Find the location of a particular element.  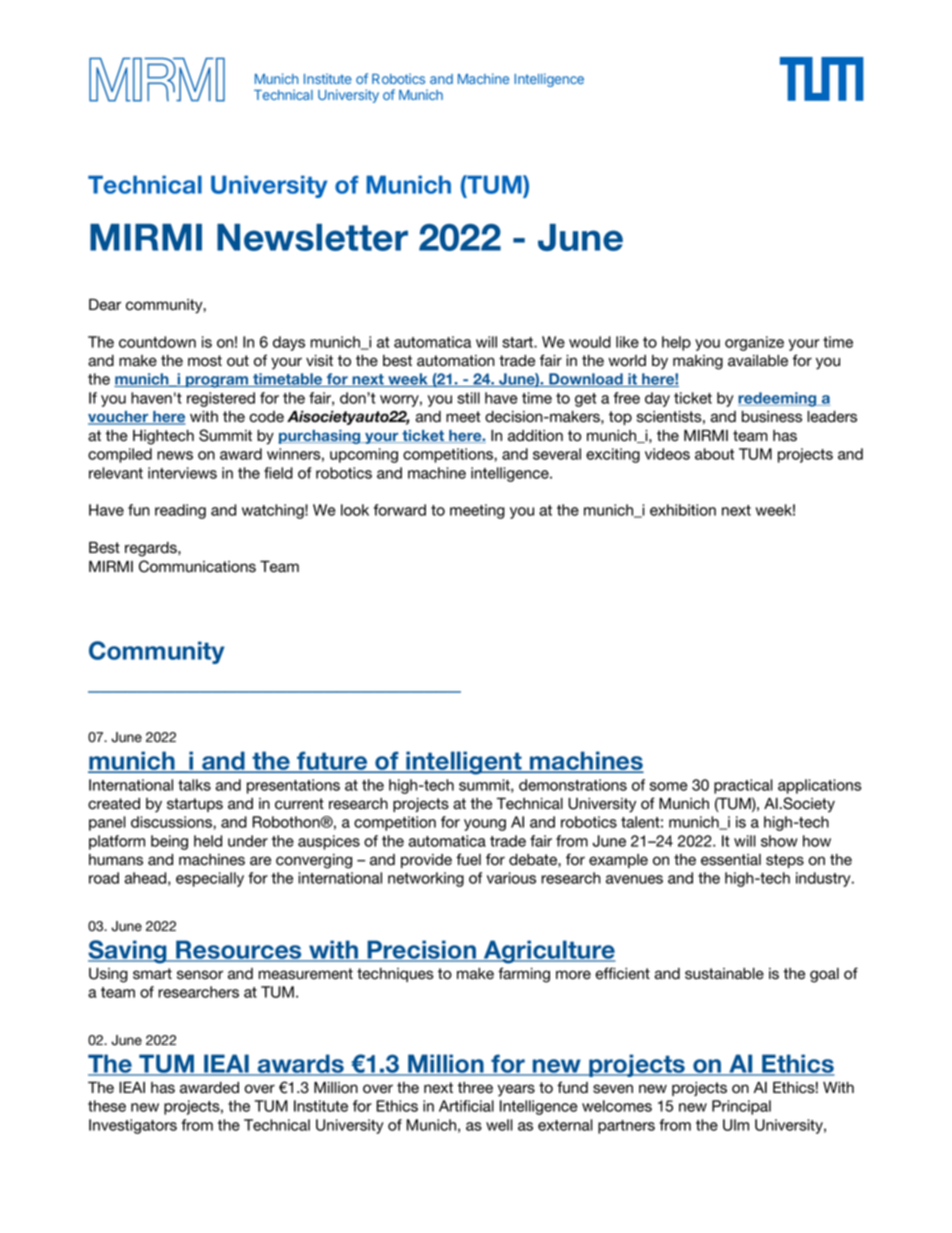

Investigators is located at coordinates (133, 1126).
